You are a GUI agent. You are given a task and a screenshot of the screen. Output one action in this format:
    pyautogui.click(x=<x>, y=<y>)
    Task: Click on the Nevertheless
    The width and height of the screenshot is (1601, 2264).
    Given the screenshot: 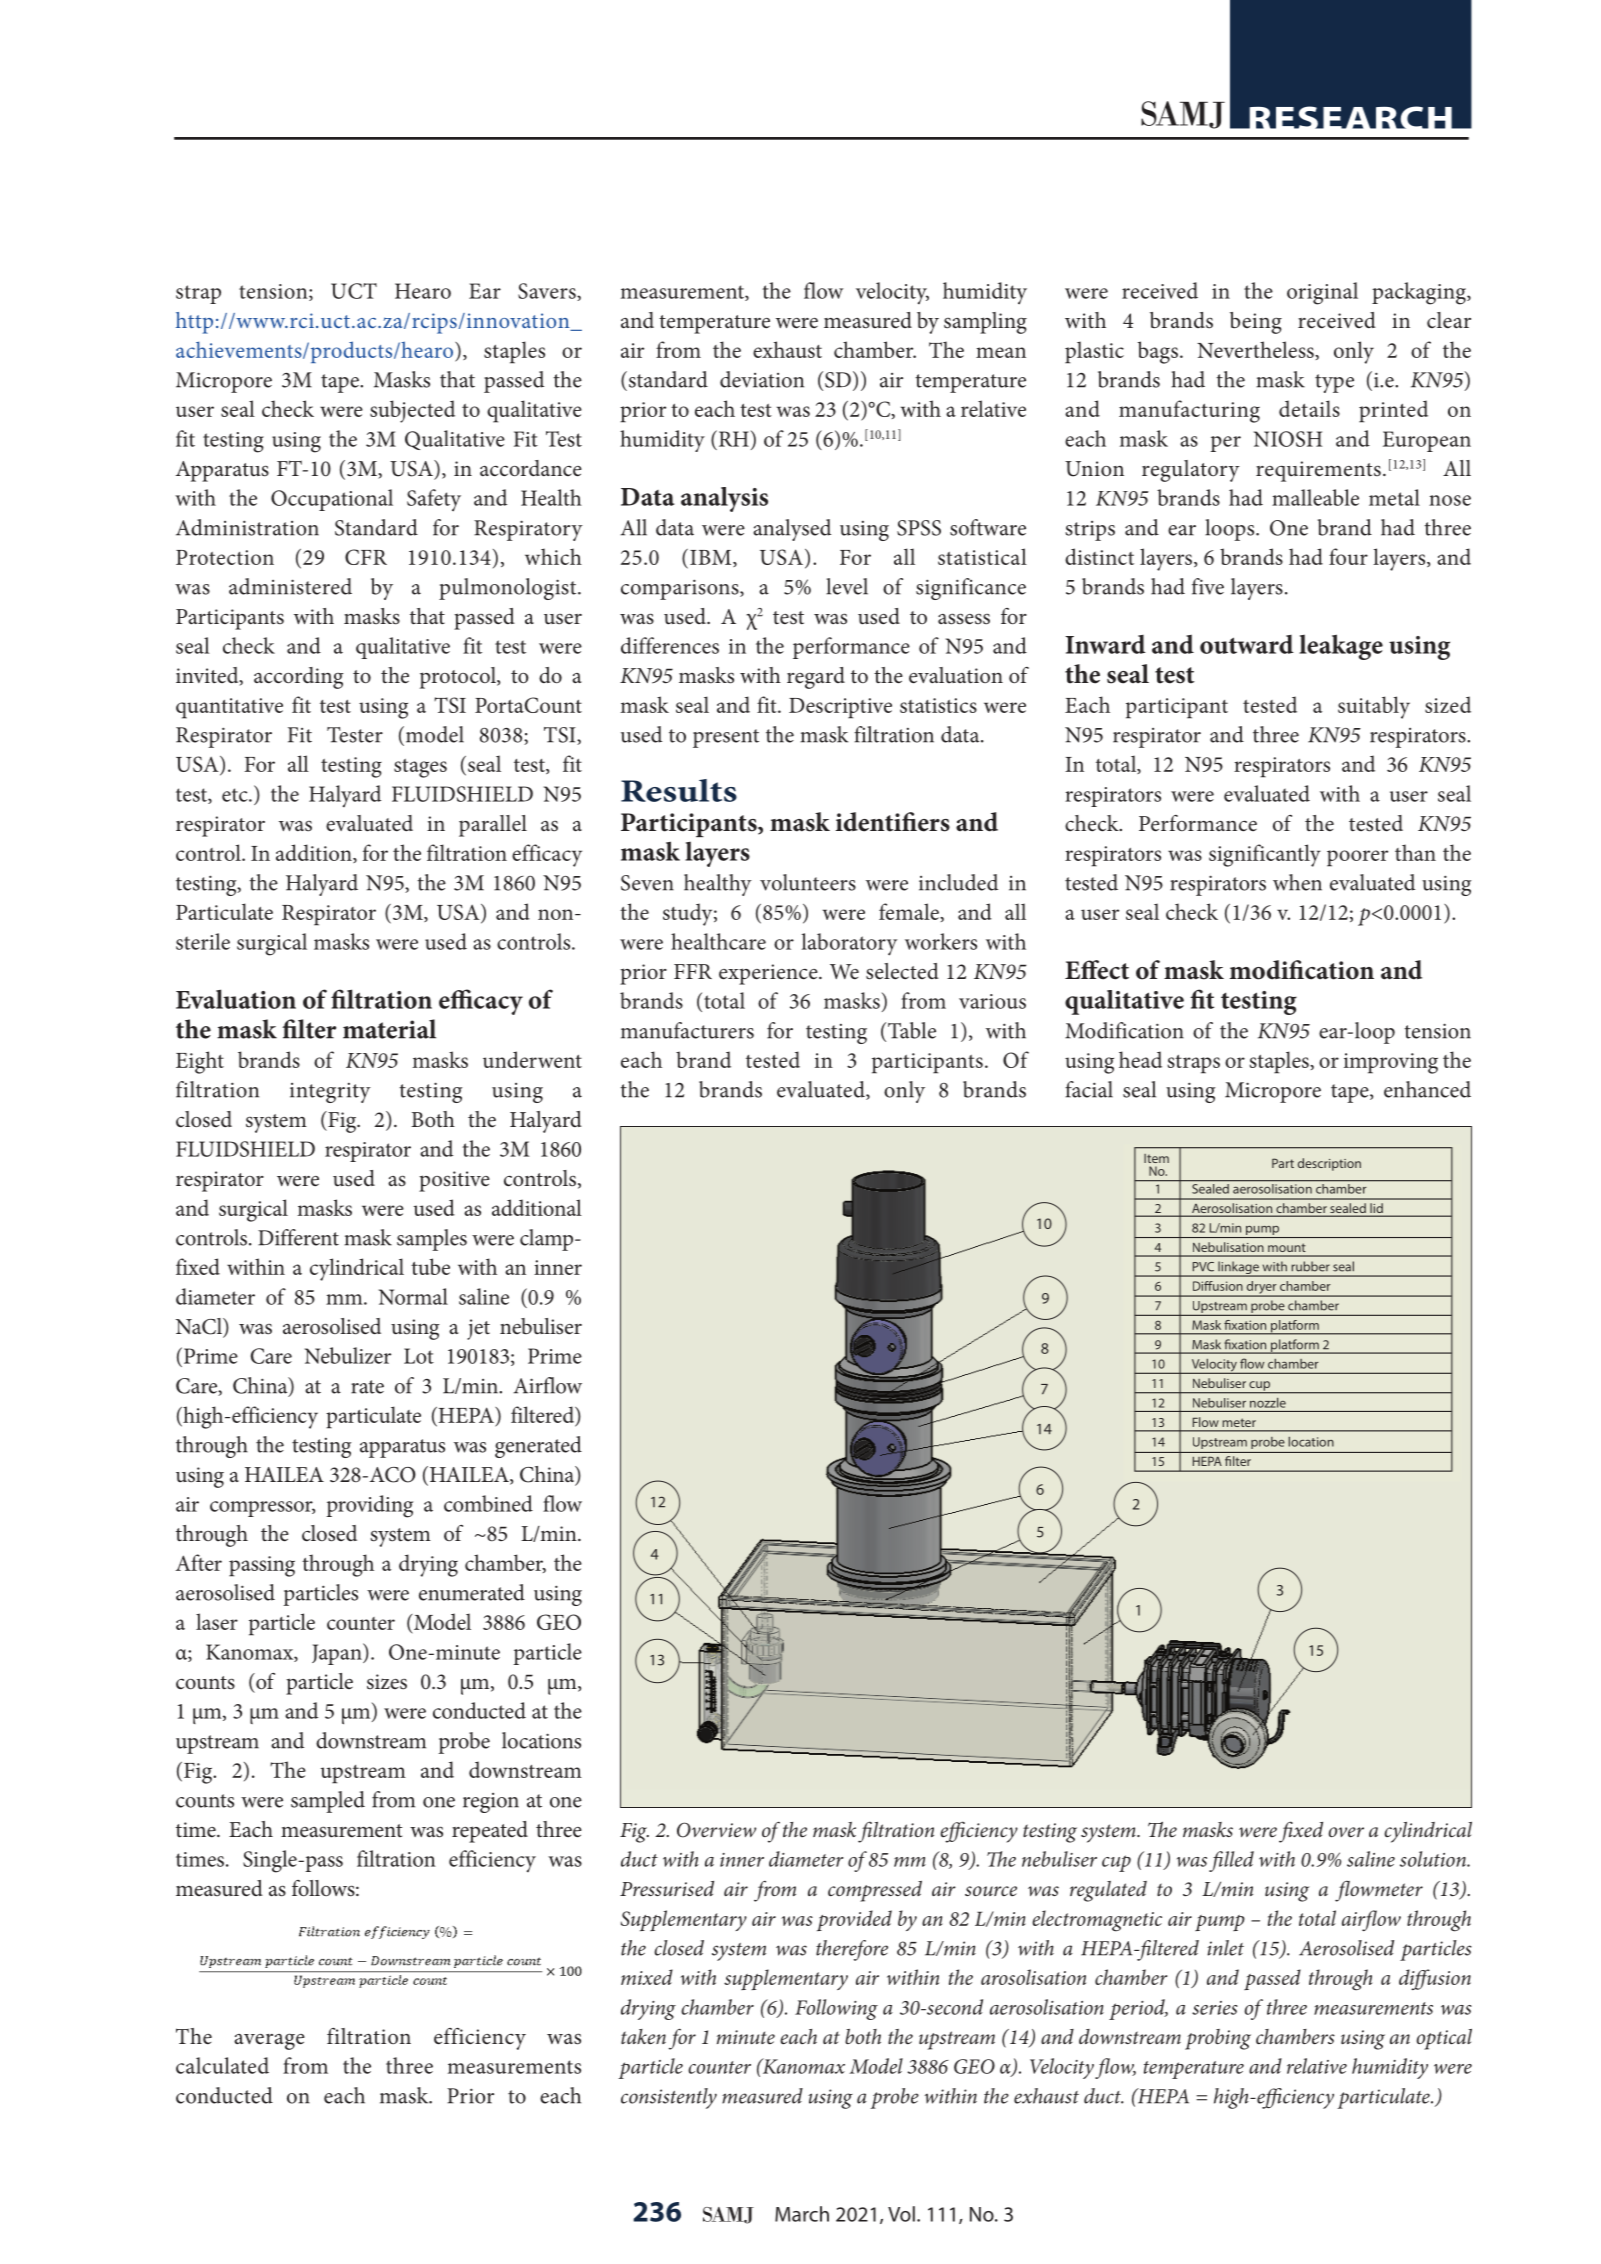 What is the action you would take?
    pyautogui.click(x=1256, y=349)
